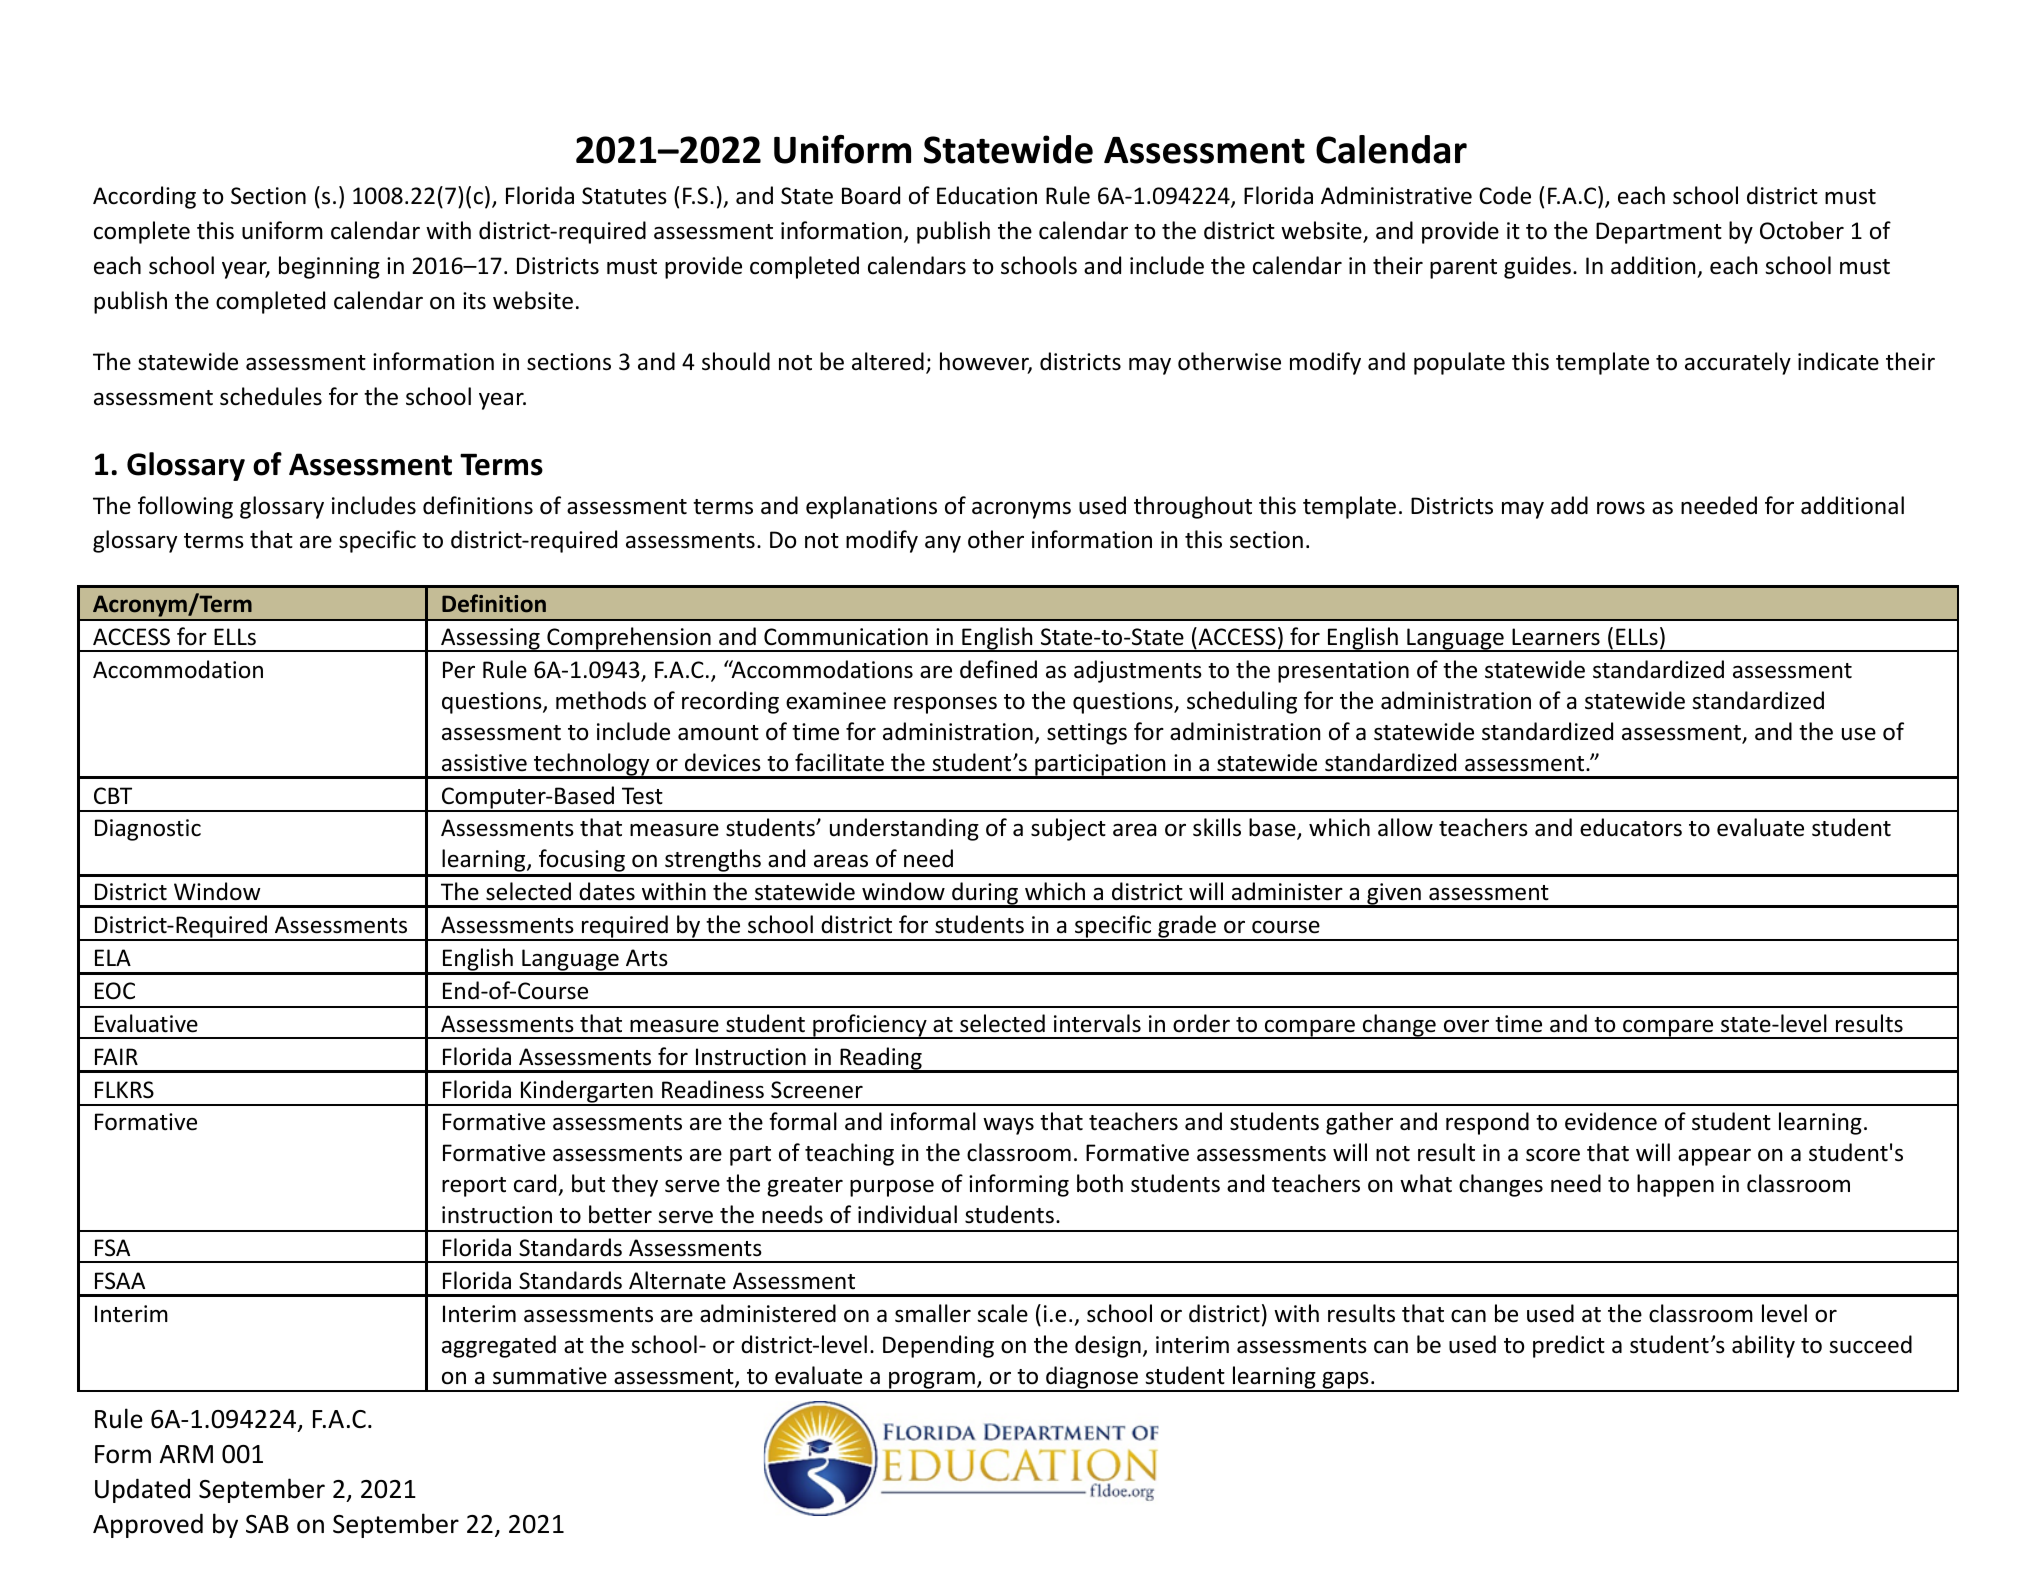 This screenshot has width=2042, height=1578. Describe the element at coordinates (881, 1059) in the screenshot. I see `Reading` at that location.
